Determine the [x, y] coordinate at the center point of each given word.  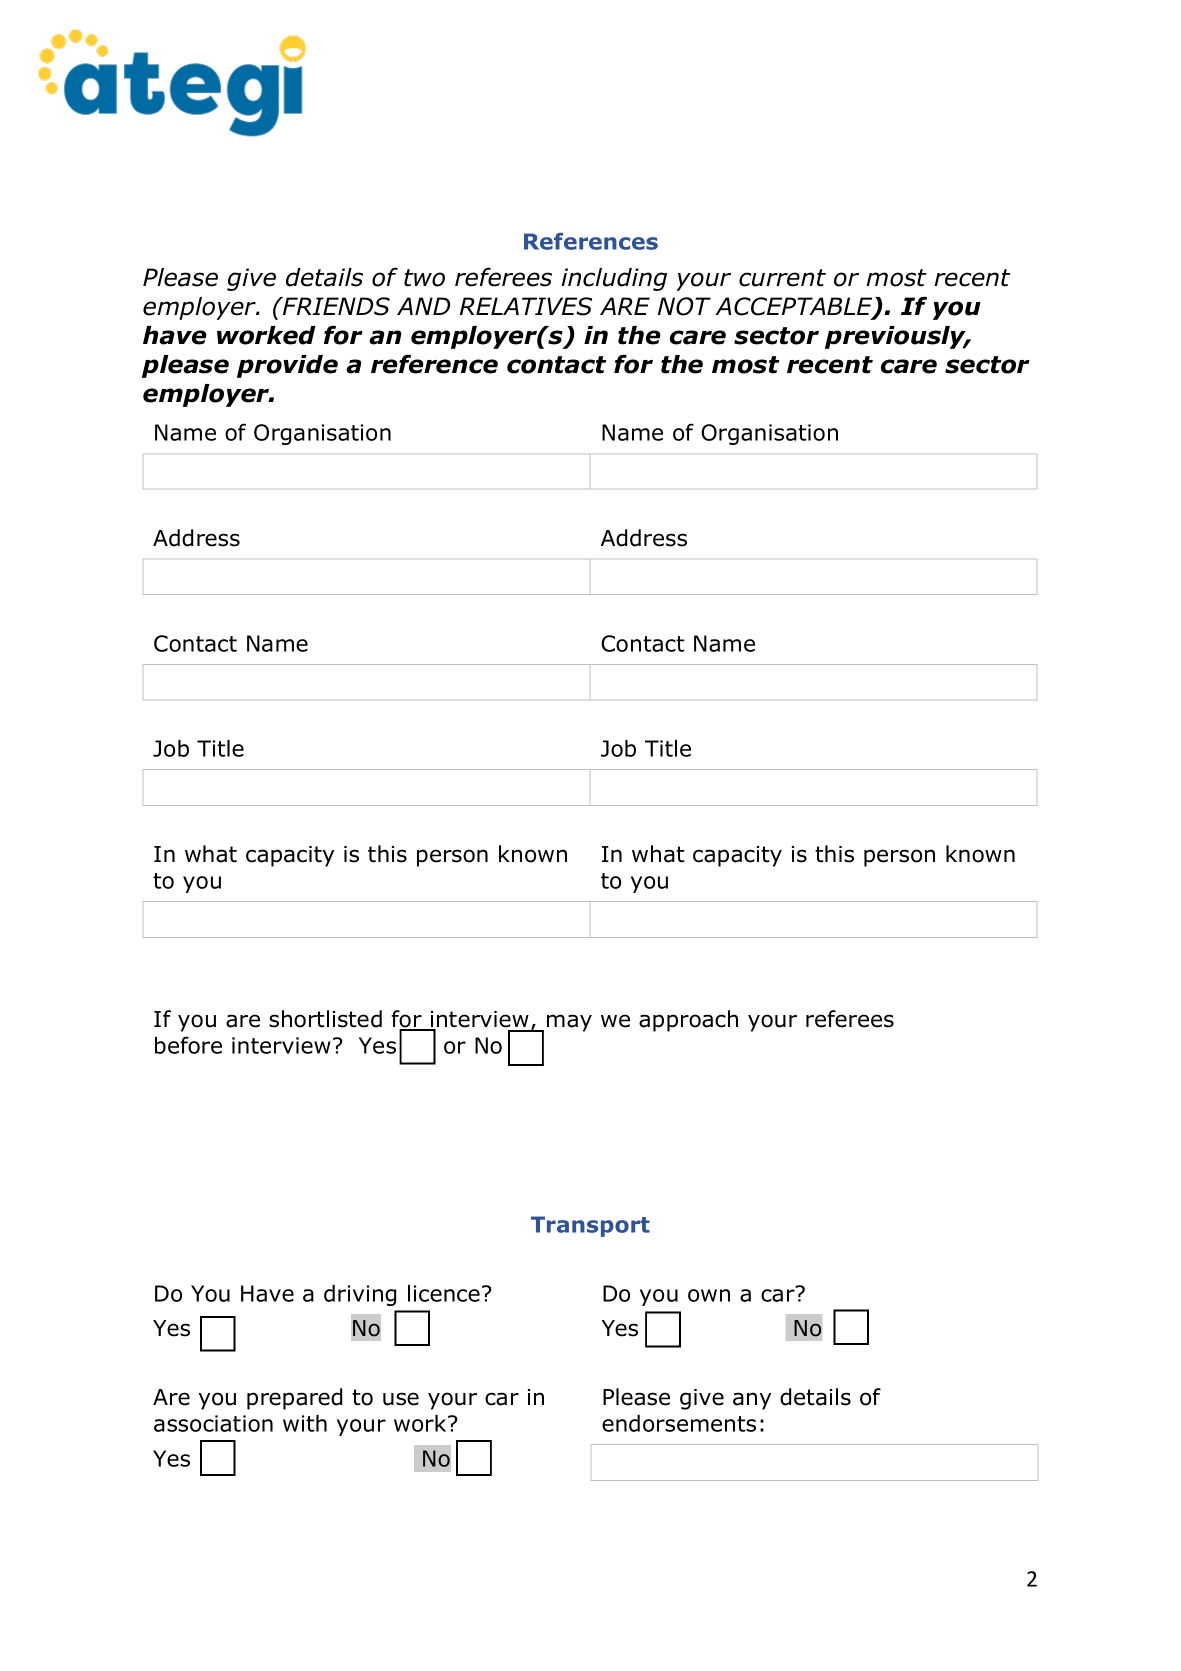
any [752, 1401]
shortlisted [325, 1019]
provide [287, 366]
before [188, 1045]
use [401, 1399]
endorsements [679, 1423]
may [569, 1023]
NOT [684, 306]
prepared [294, 1399]
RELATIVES [526, 306]
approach [688, 1021]
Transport [590, 1226]
